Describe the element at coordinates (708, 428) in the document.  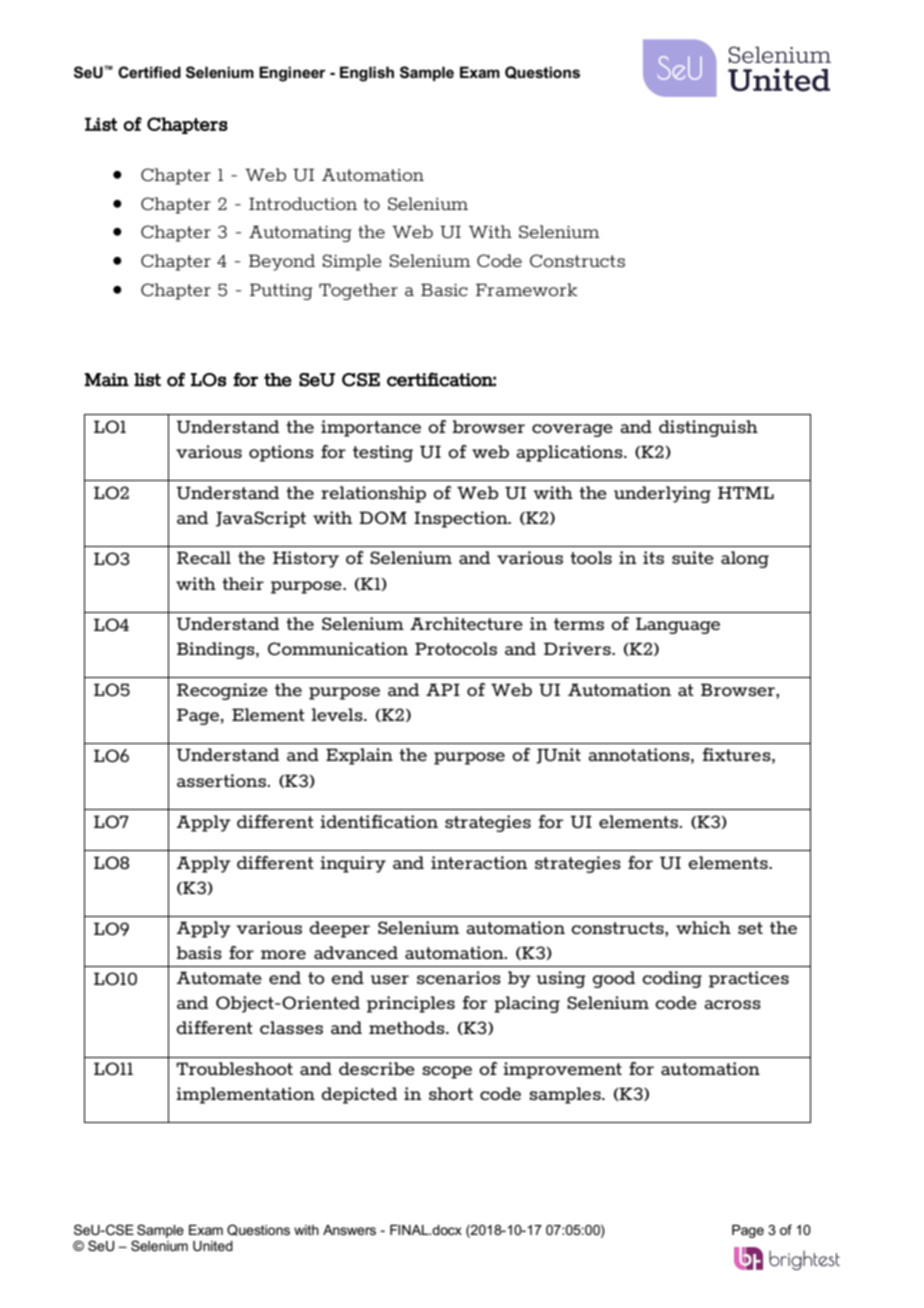
I see `distinguish` at that location.
